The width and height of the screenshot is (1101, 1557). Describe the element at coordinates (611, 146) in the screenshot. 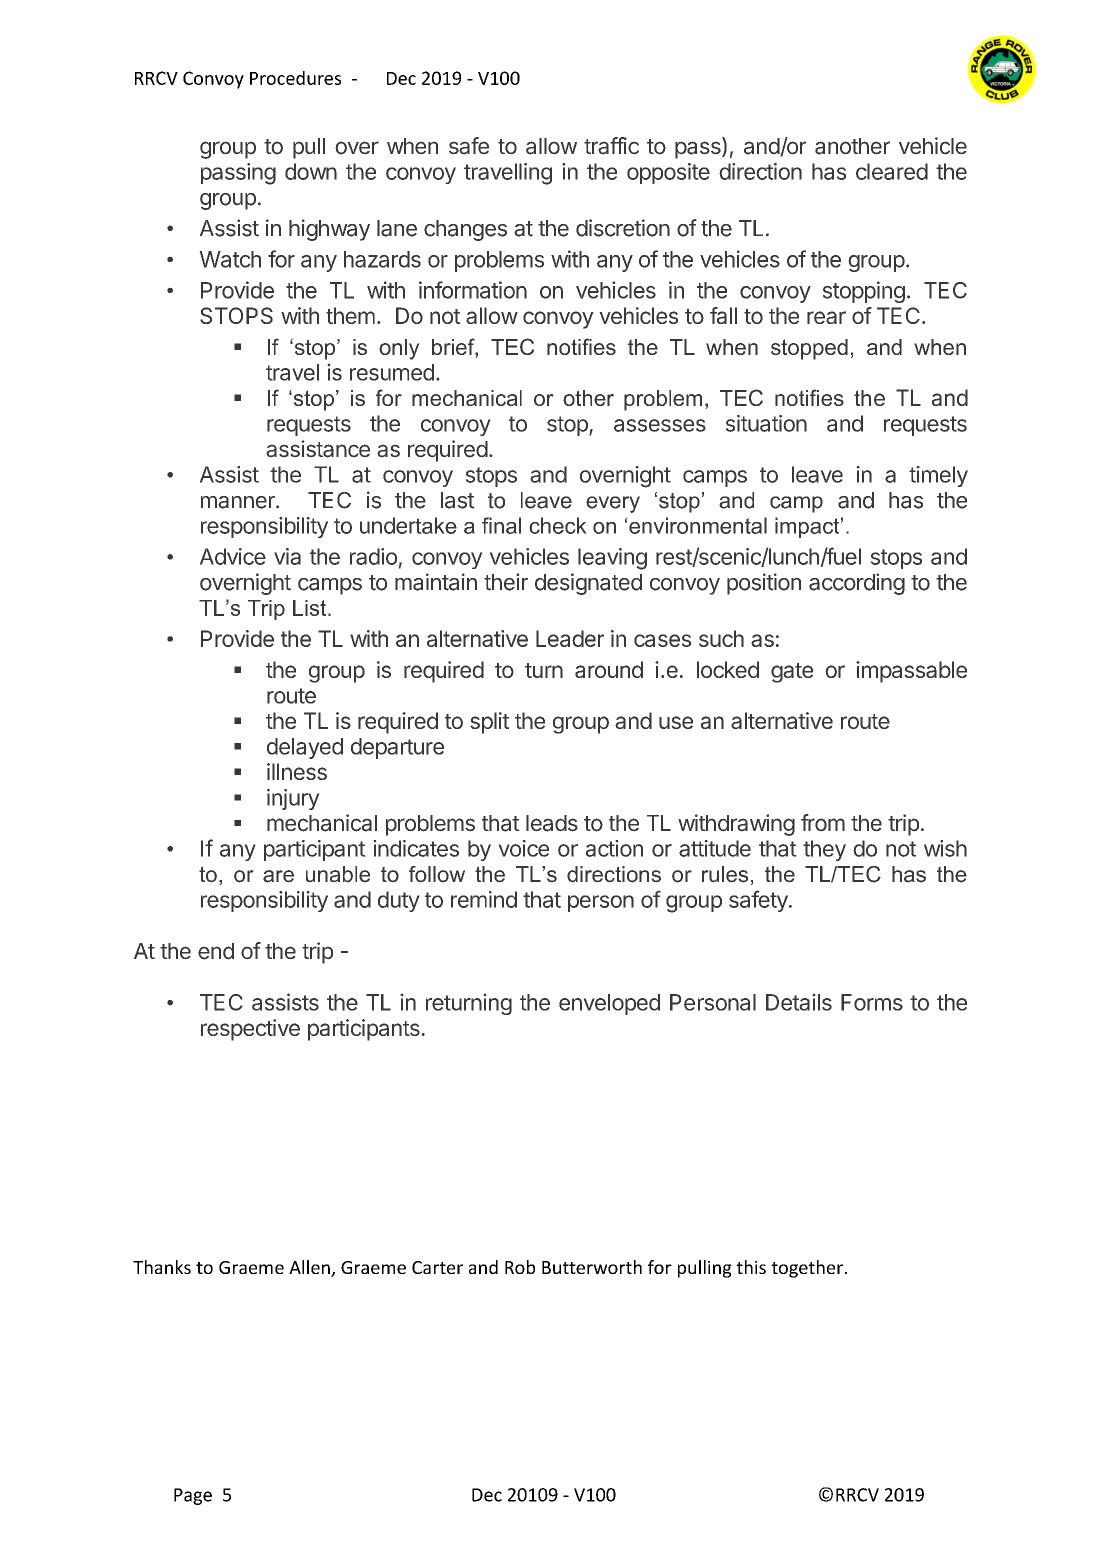

I see `traffic` at that location.
